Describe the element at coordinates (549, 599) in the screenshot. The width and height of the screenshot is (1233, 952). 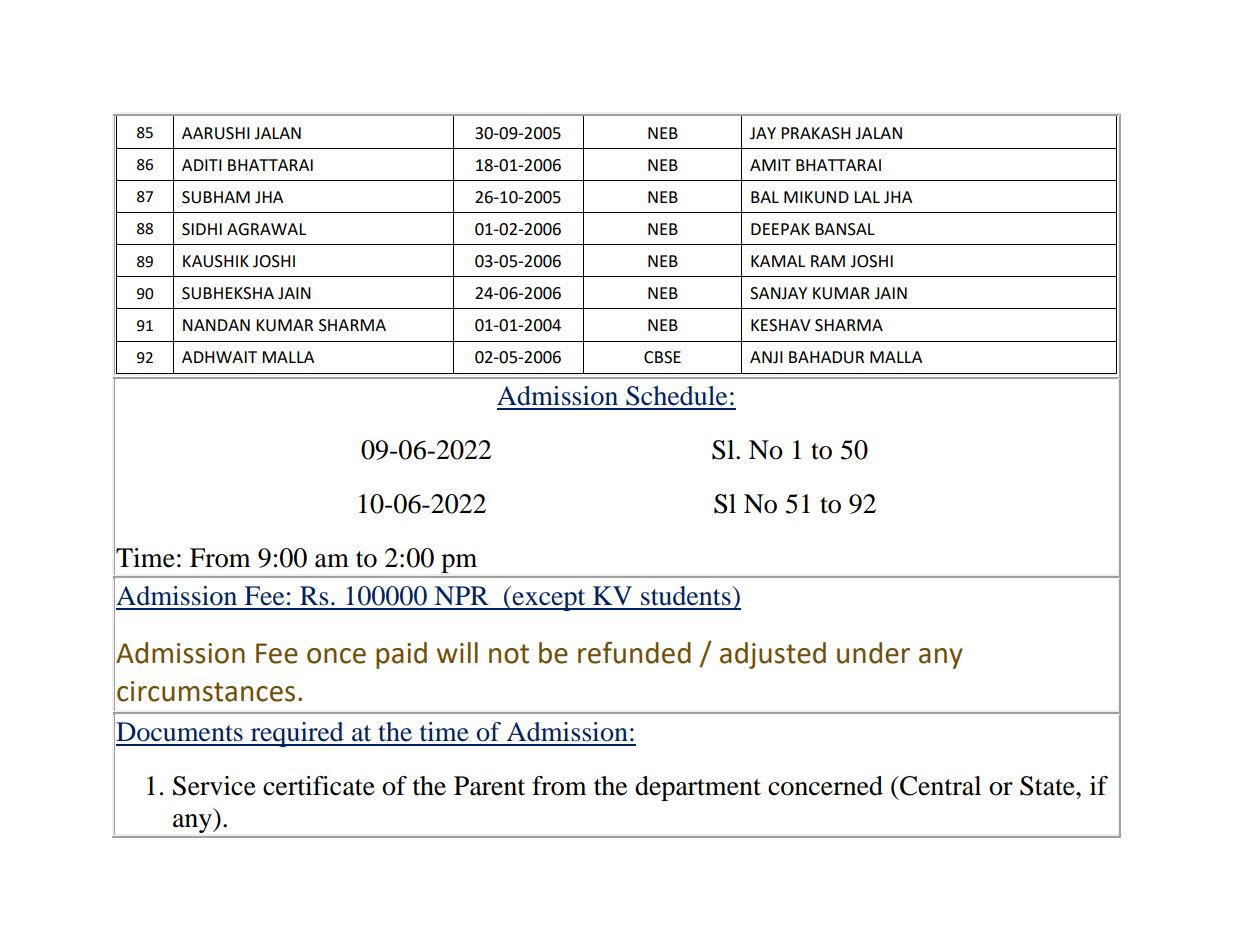
I see `except` at that location.
